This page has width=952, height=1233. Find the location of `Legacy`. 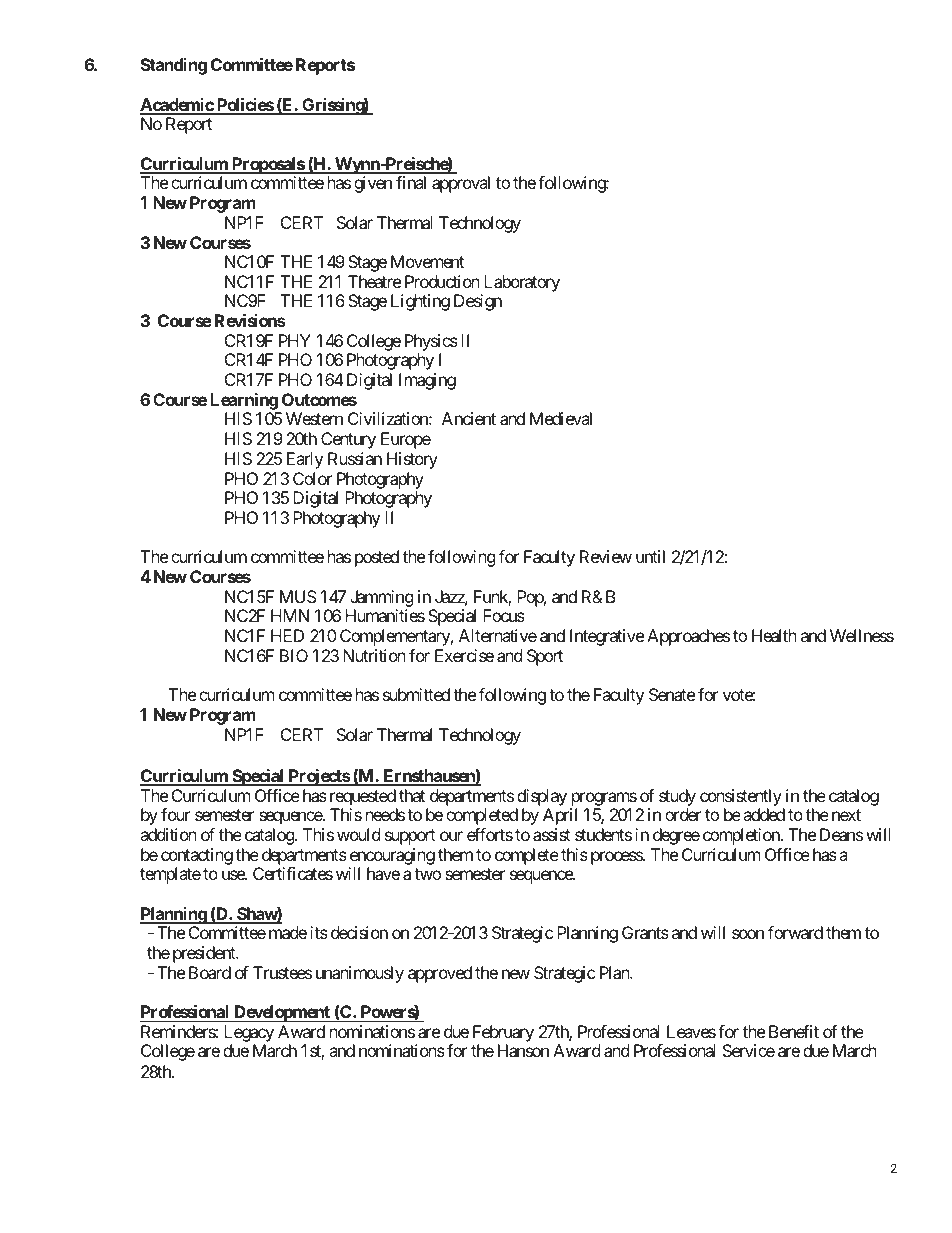

Legacy is located at coordinates (249, 1035).
